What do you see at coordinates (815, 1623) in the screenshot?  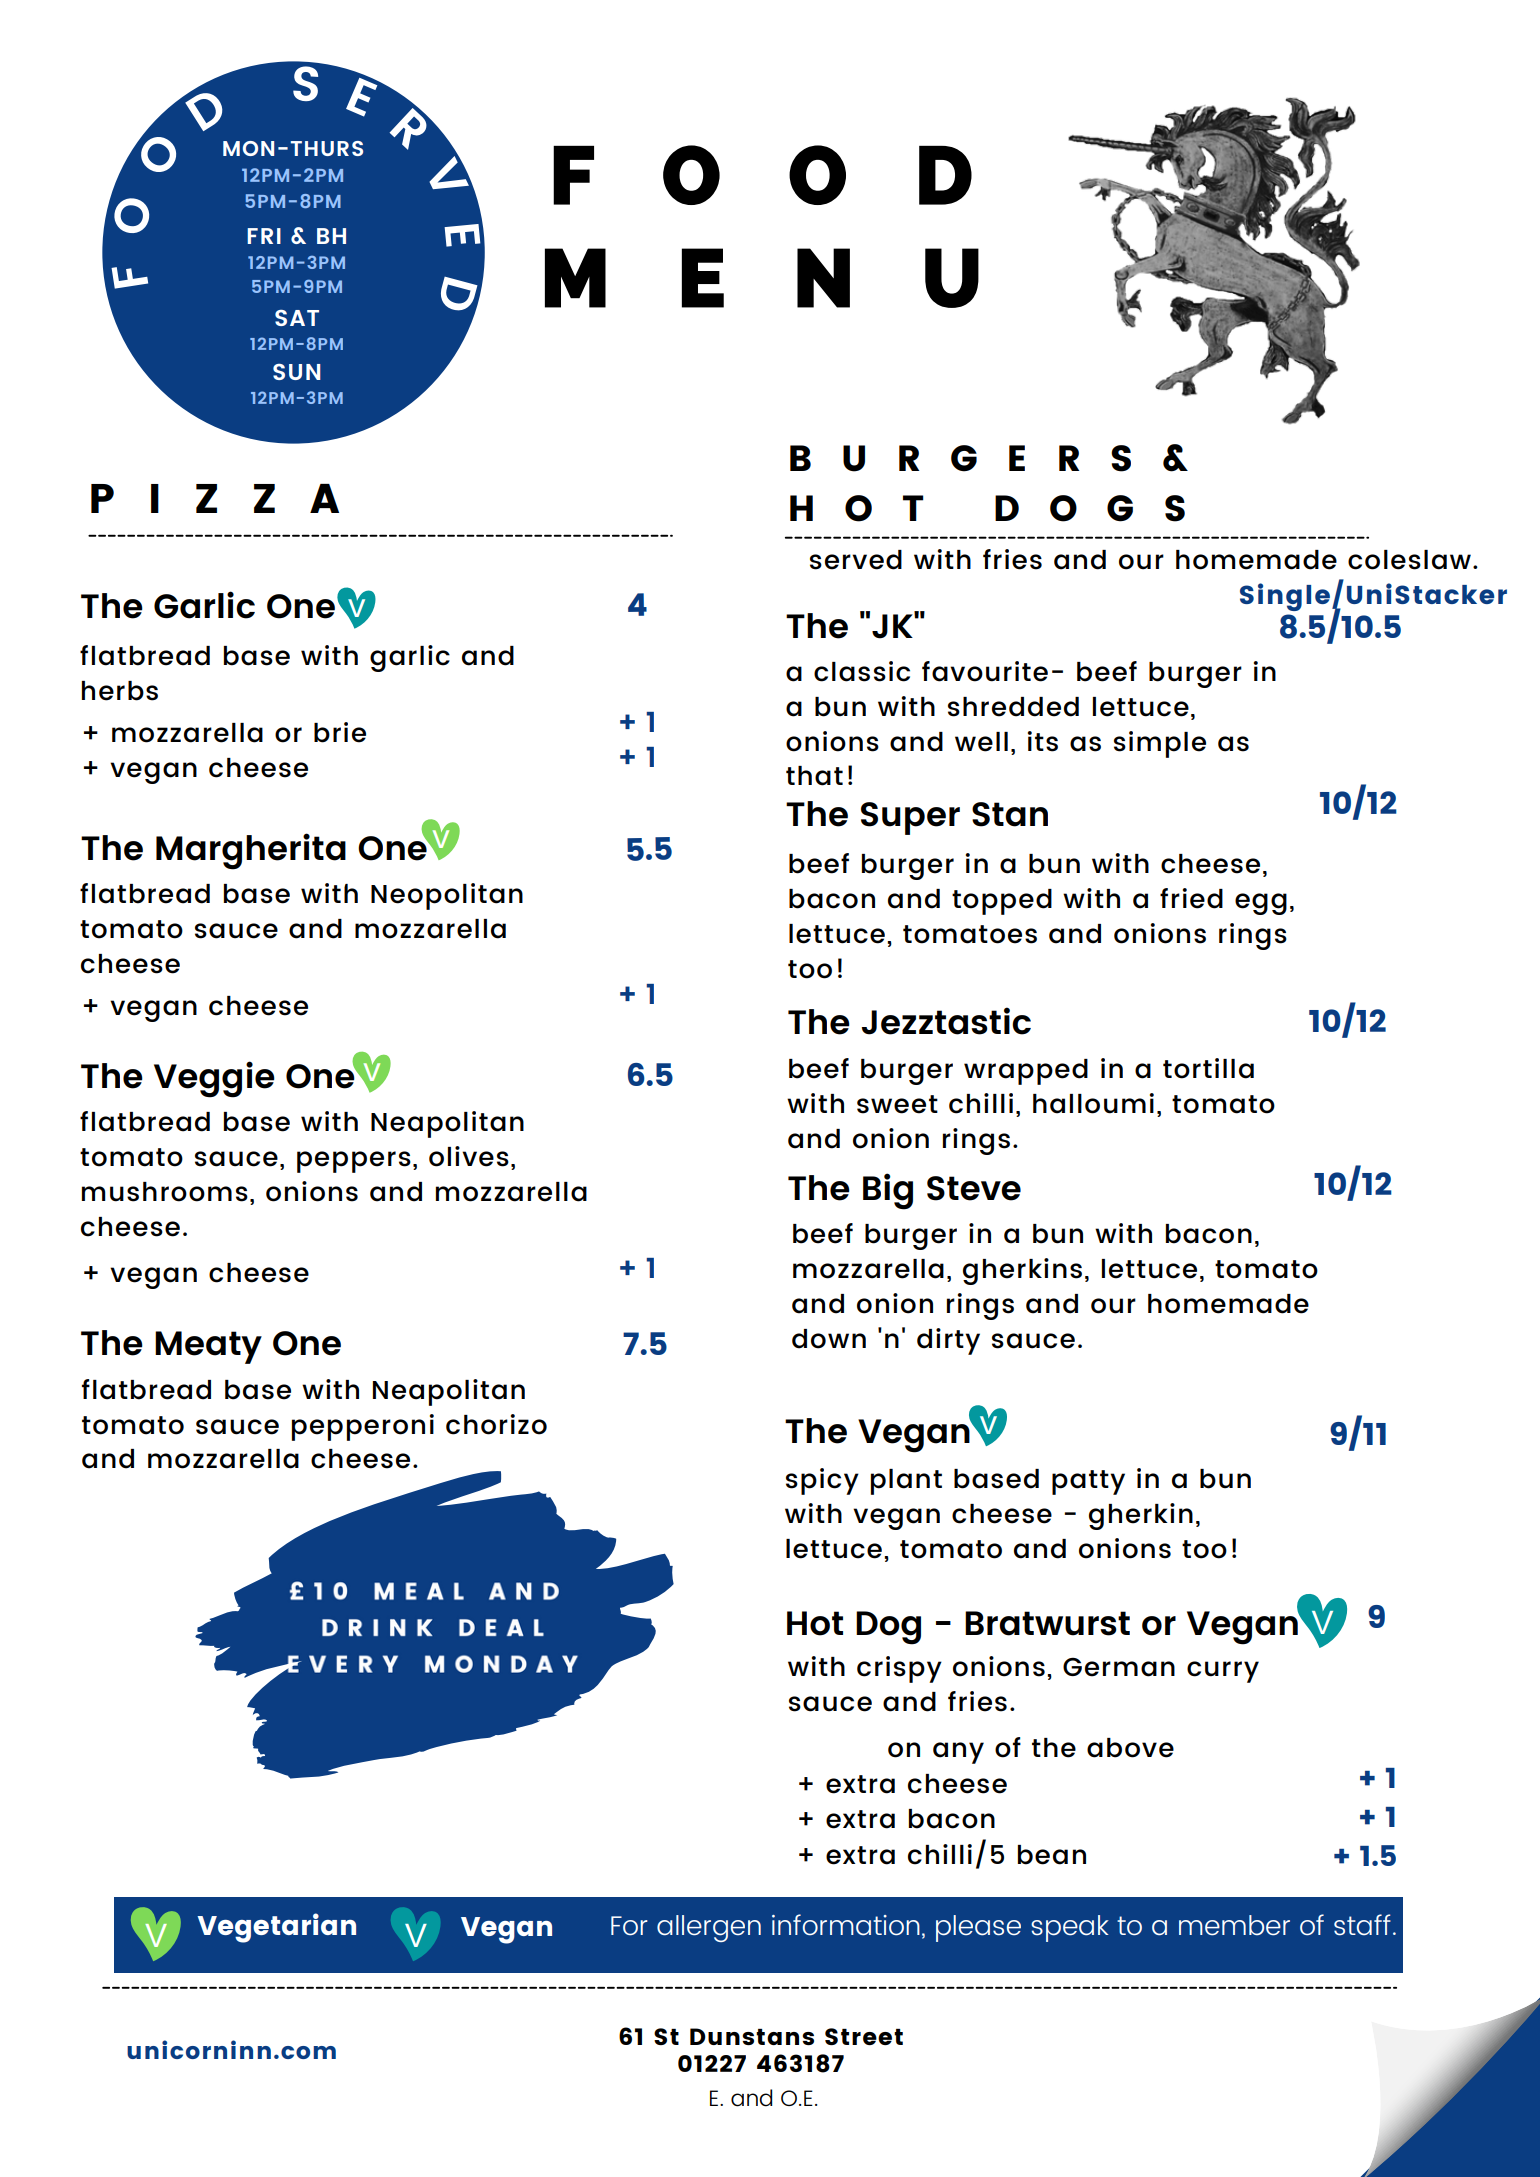 I see `Hot` at bounding box center [815, 1623].
